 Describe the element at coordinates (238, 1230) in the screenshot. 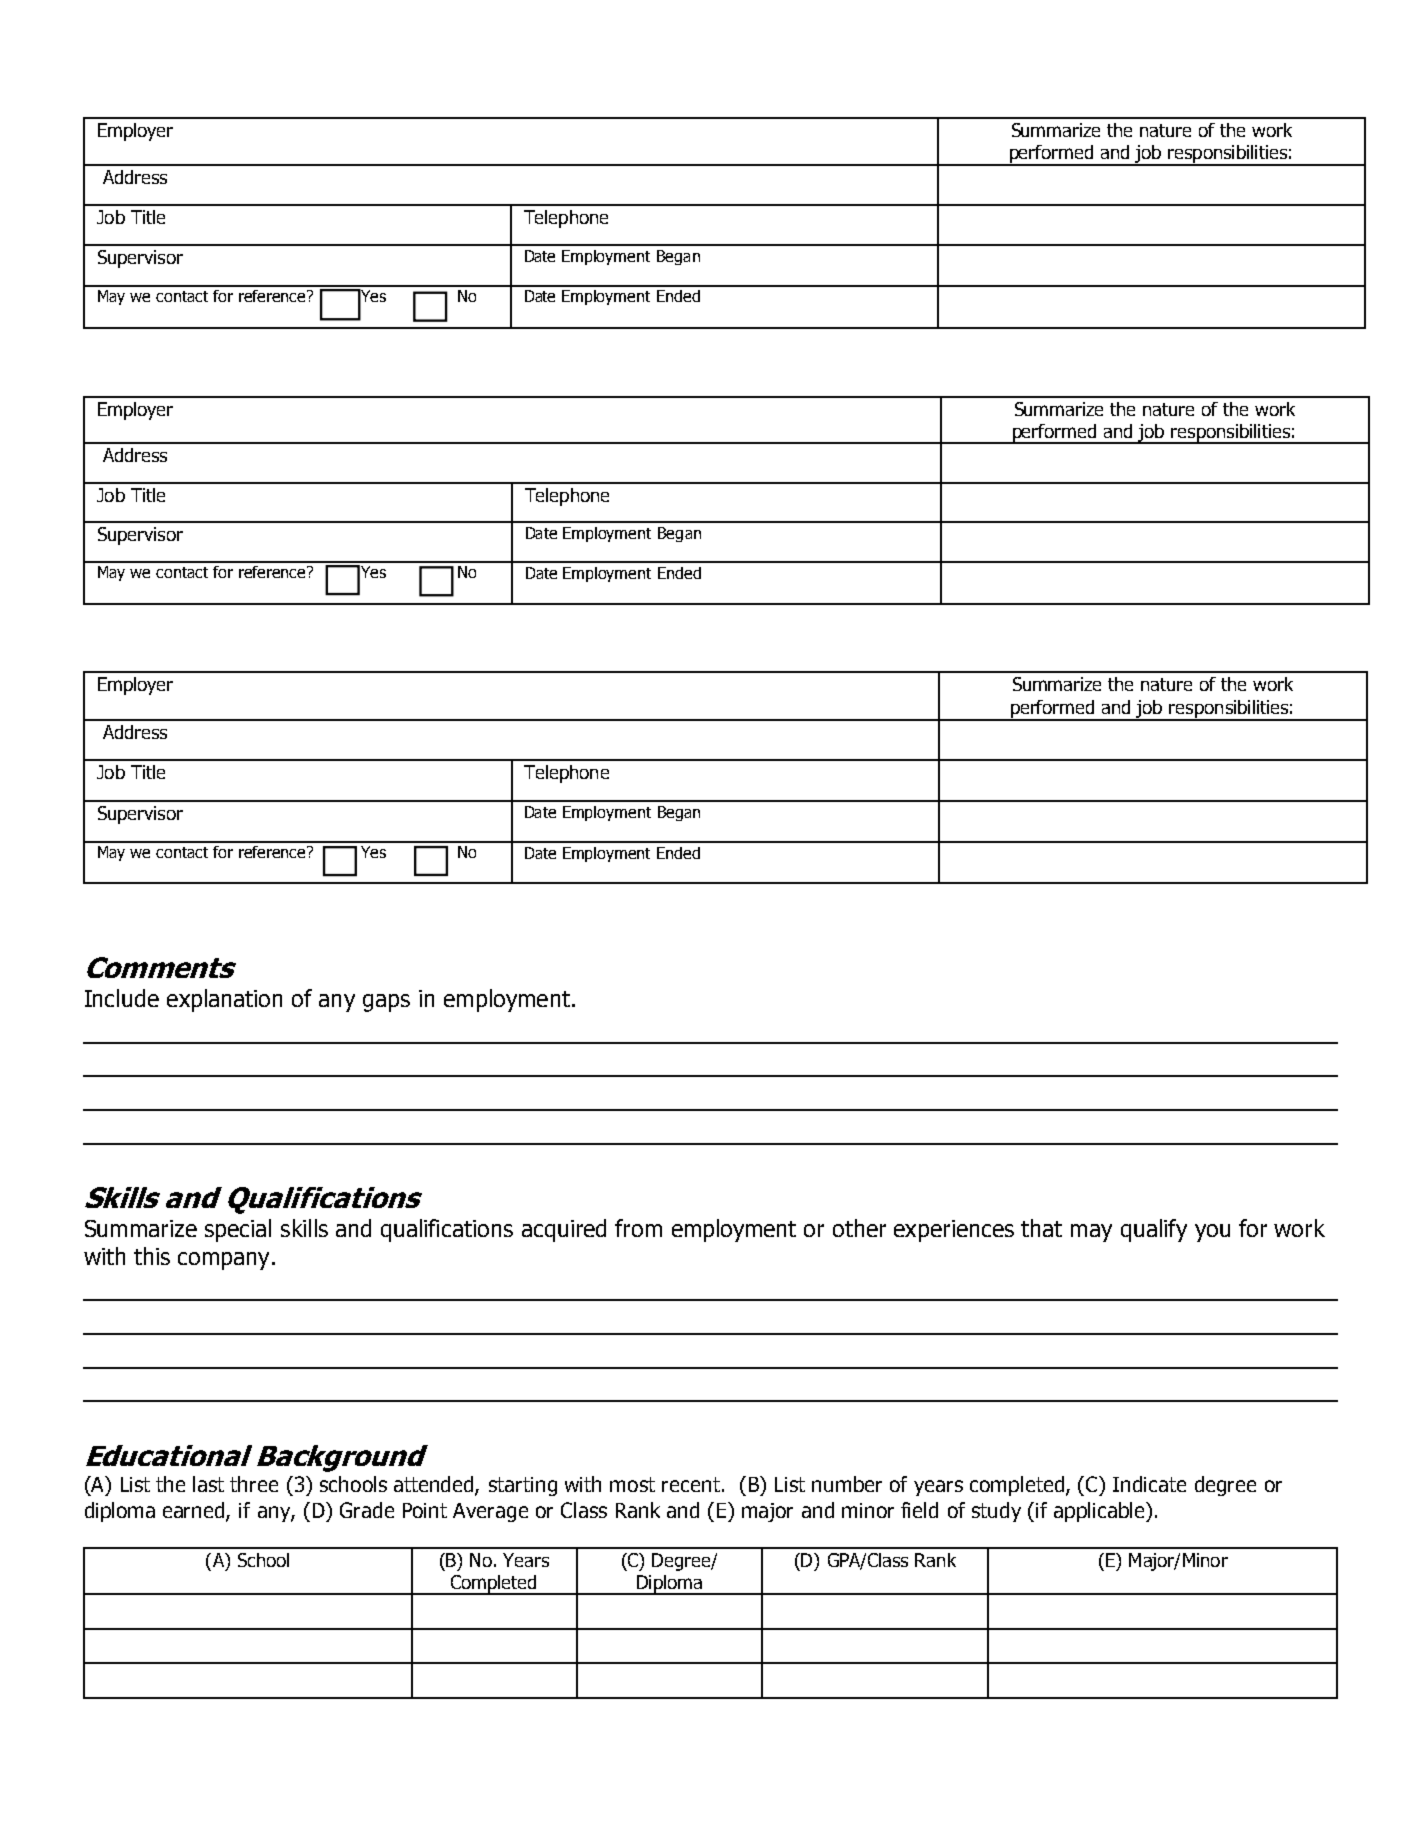

I see `special` at that location.
